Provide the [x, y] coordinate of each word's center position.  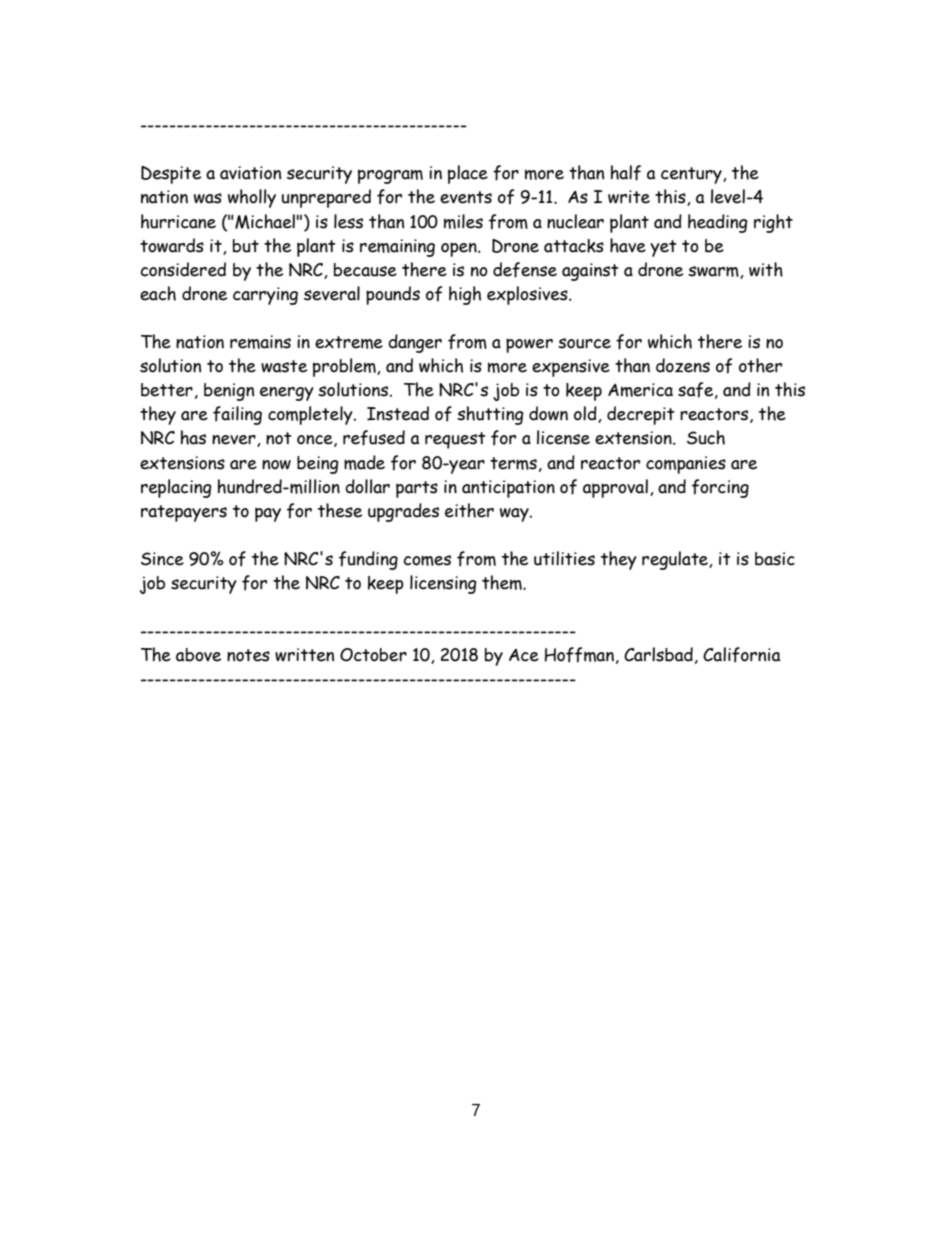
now [276, 465]
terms [513, 463]
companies [686, 465]
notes [248, 655]
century [692, 175]
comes [427, 560]
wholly [252, 198]
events [466, 197]
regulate [676, 560]
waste [284, 366]
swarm [714, 272]
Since [162, 559]
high [465, 295]
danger [415, 343]
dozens [683, 365]
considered [183, 269]
